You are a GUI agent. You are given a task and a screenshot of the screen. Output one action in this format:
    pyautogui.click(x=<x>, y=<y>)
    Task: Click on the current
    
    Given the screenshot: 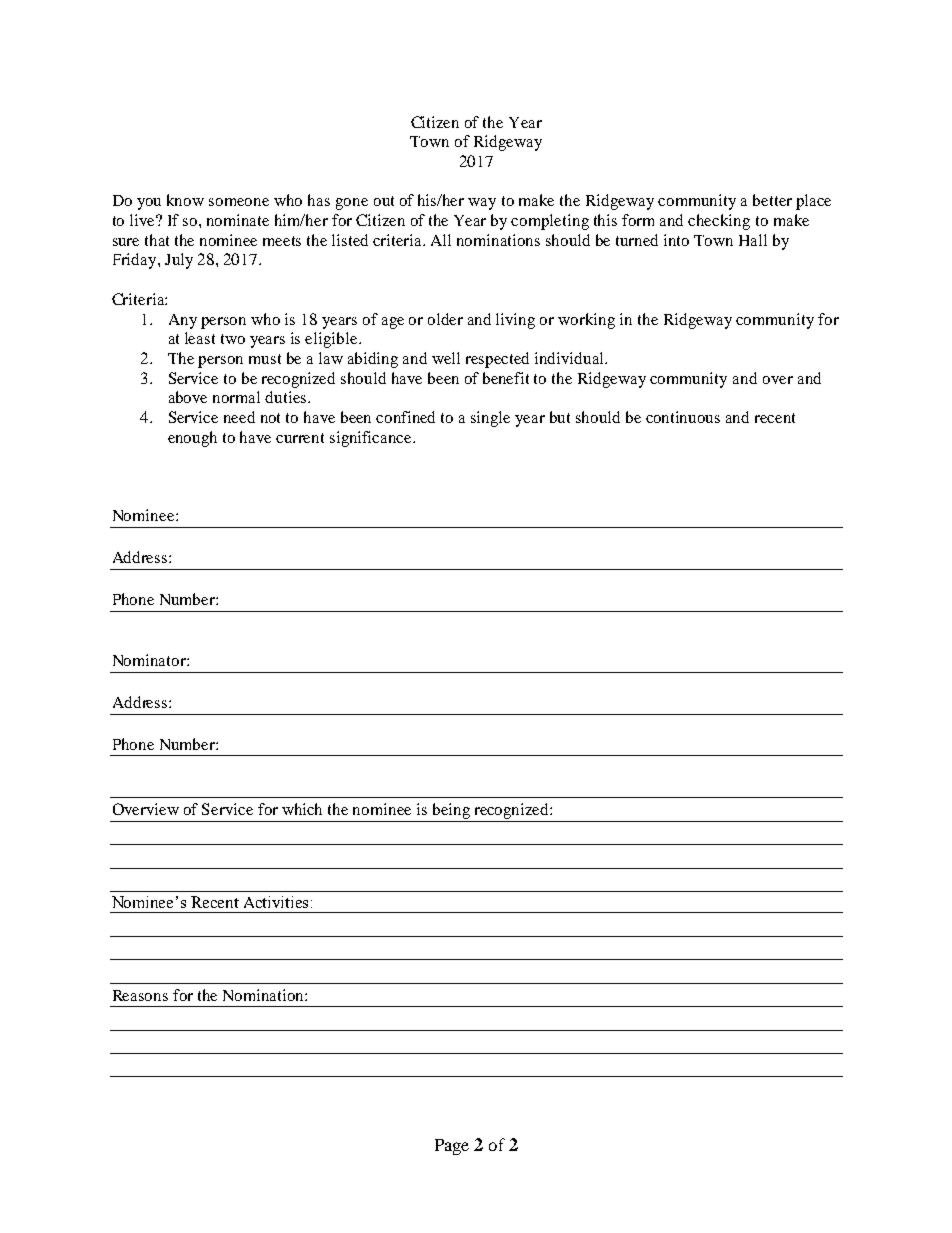 What is the action you would take?
    pyautogui.click(x=300, y=438)
